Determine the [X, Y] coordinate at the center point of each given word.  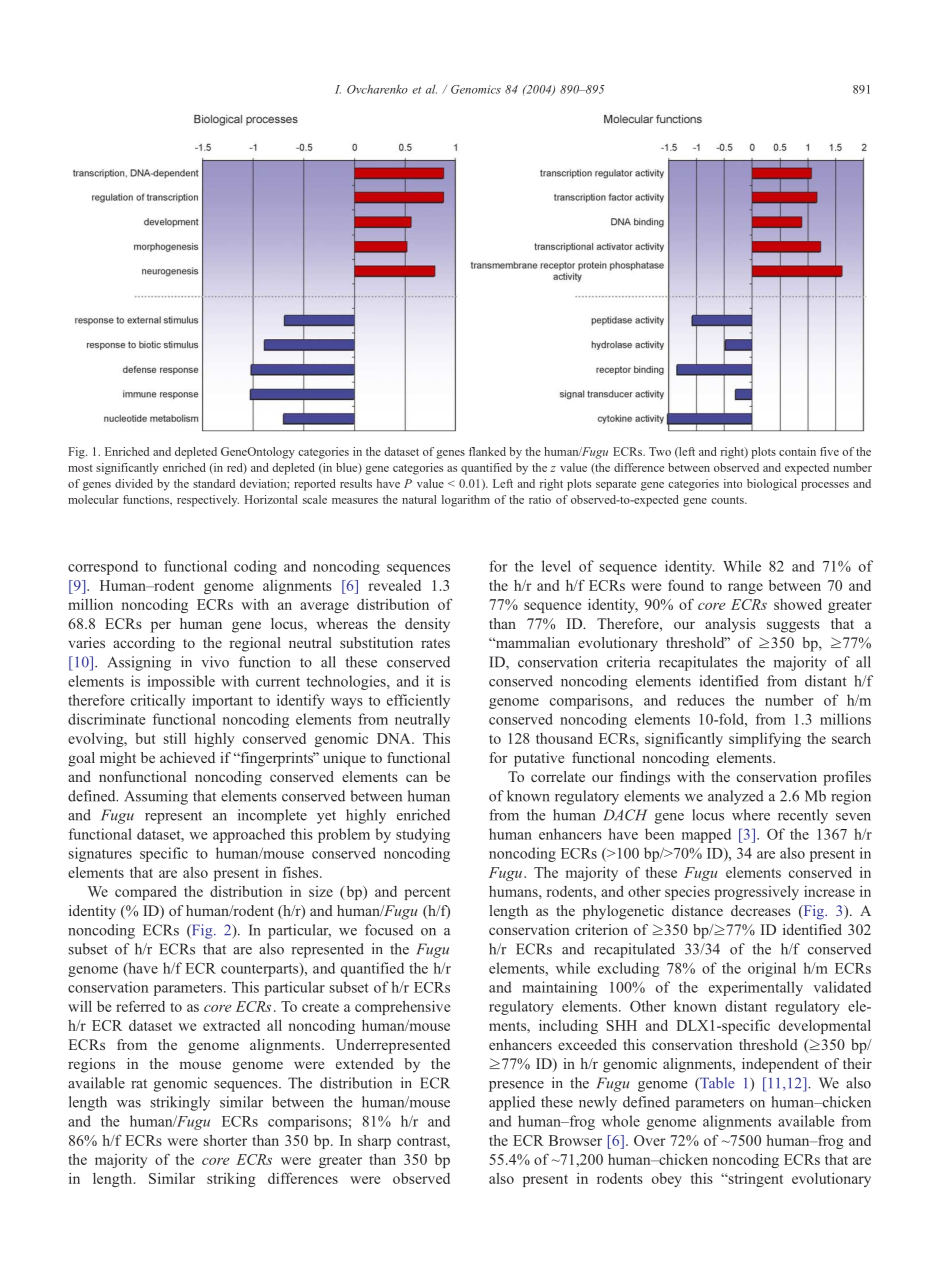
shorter [225, 1140]
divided [134, 483]
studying [423, 835]
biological [772, 485]
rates [435, 643]
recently [803, 816]
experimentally [756, 988]
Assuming [156, 797]
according [144, 644]
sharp [374, 1141]
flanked [487, 451]
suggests [793, 626]
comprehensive [402, 1007]
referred [140, 1006]
